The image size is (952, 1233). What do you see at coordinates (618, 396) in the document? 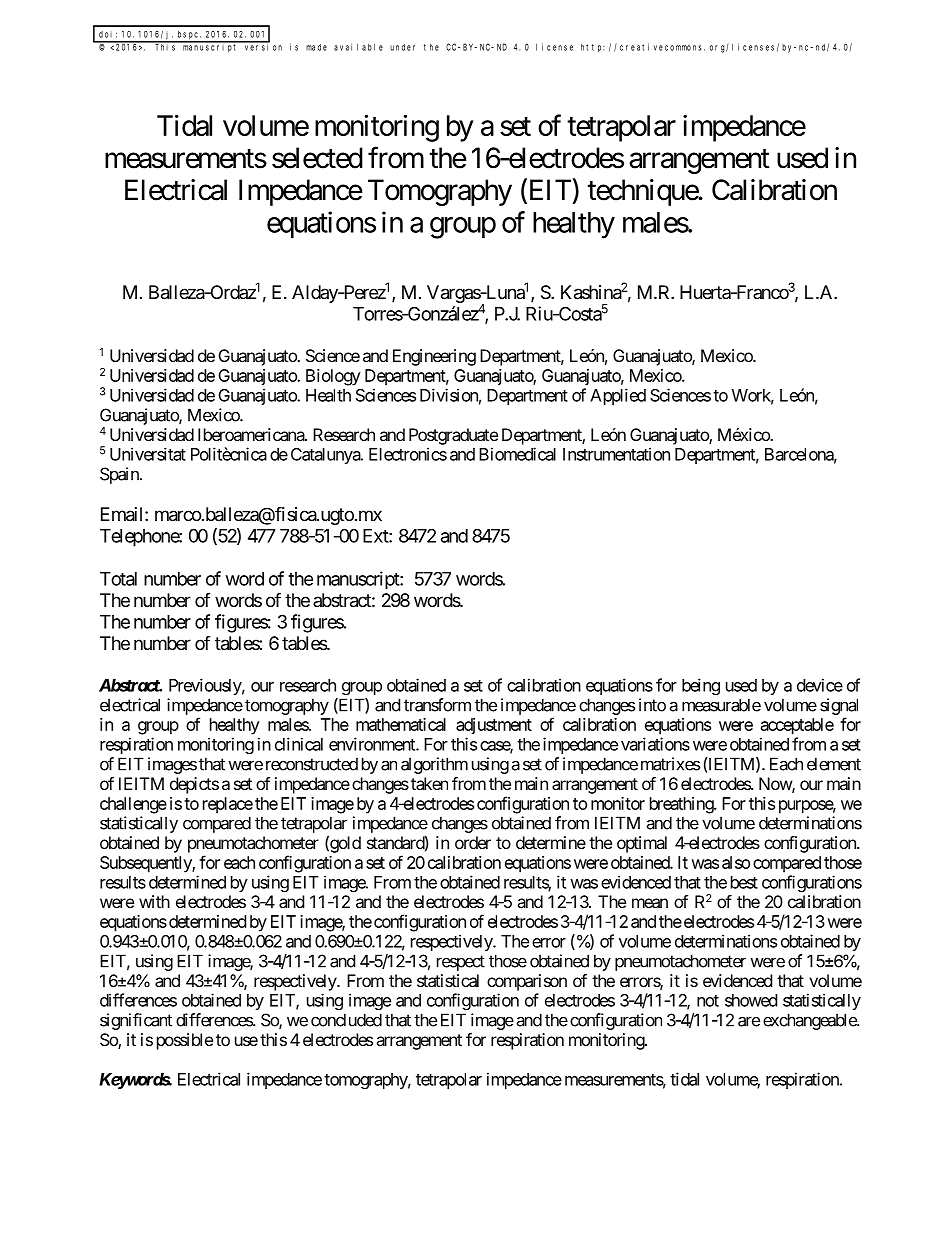
I see `Applied` at bounding box center [618, 396].
